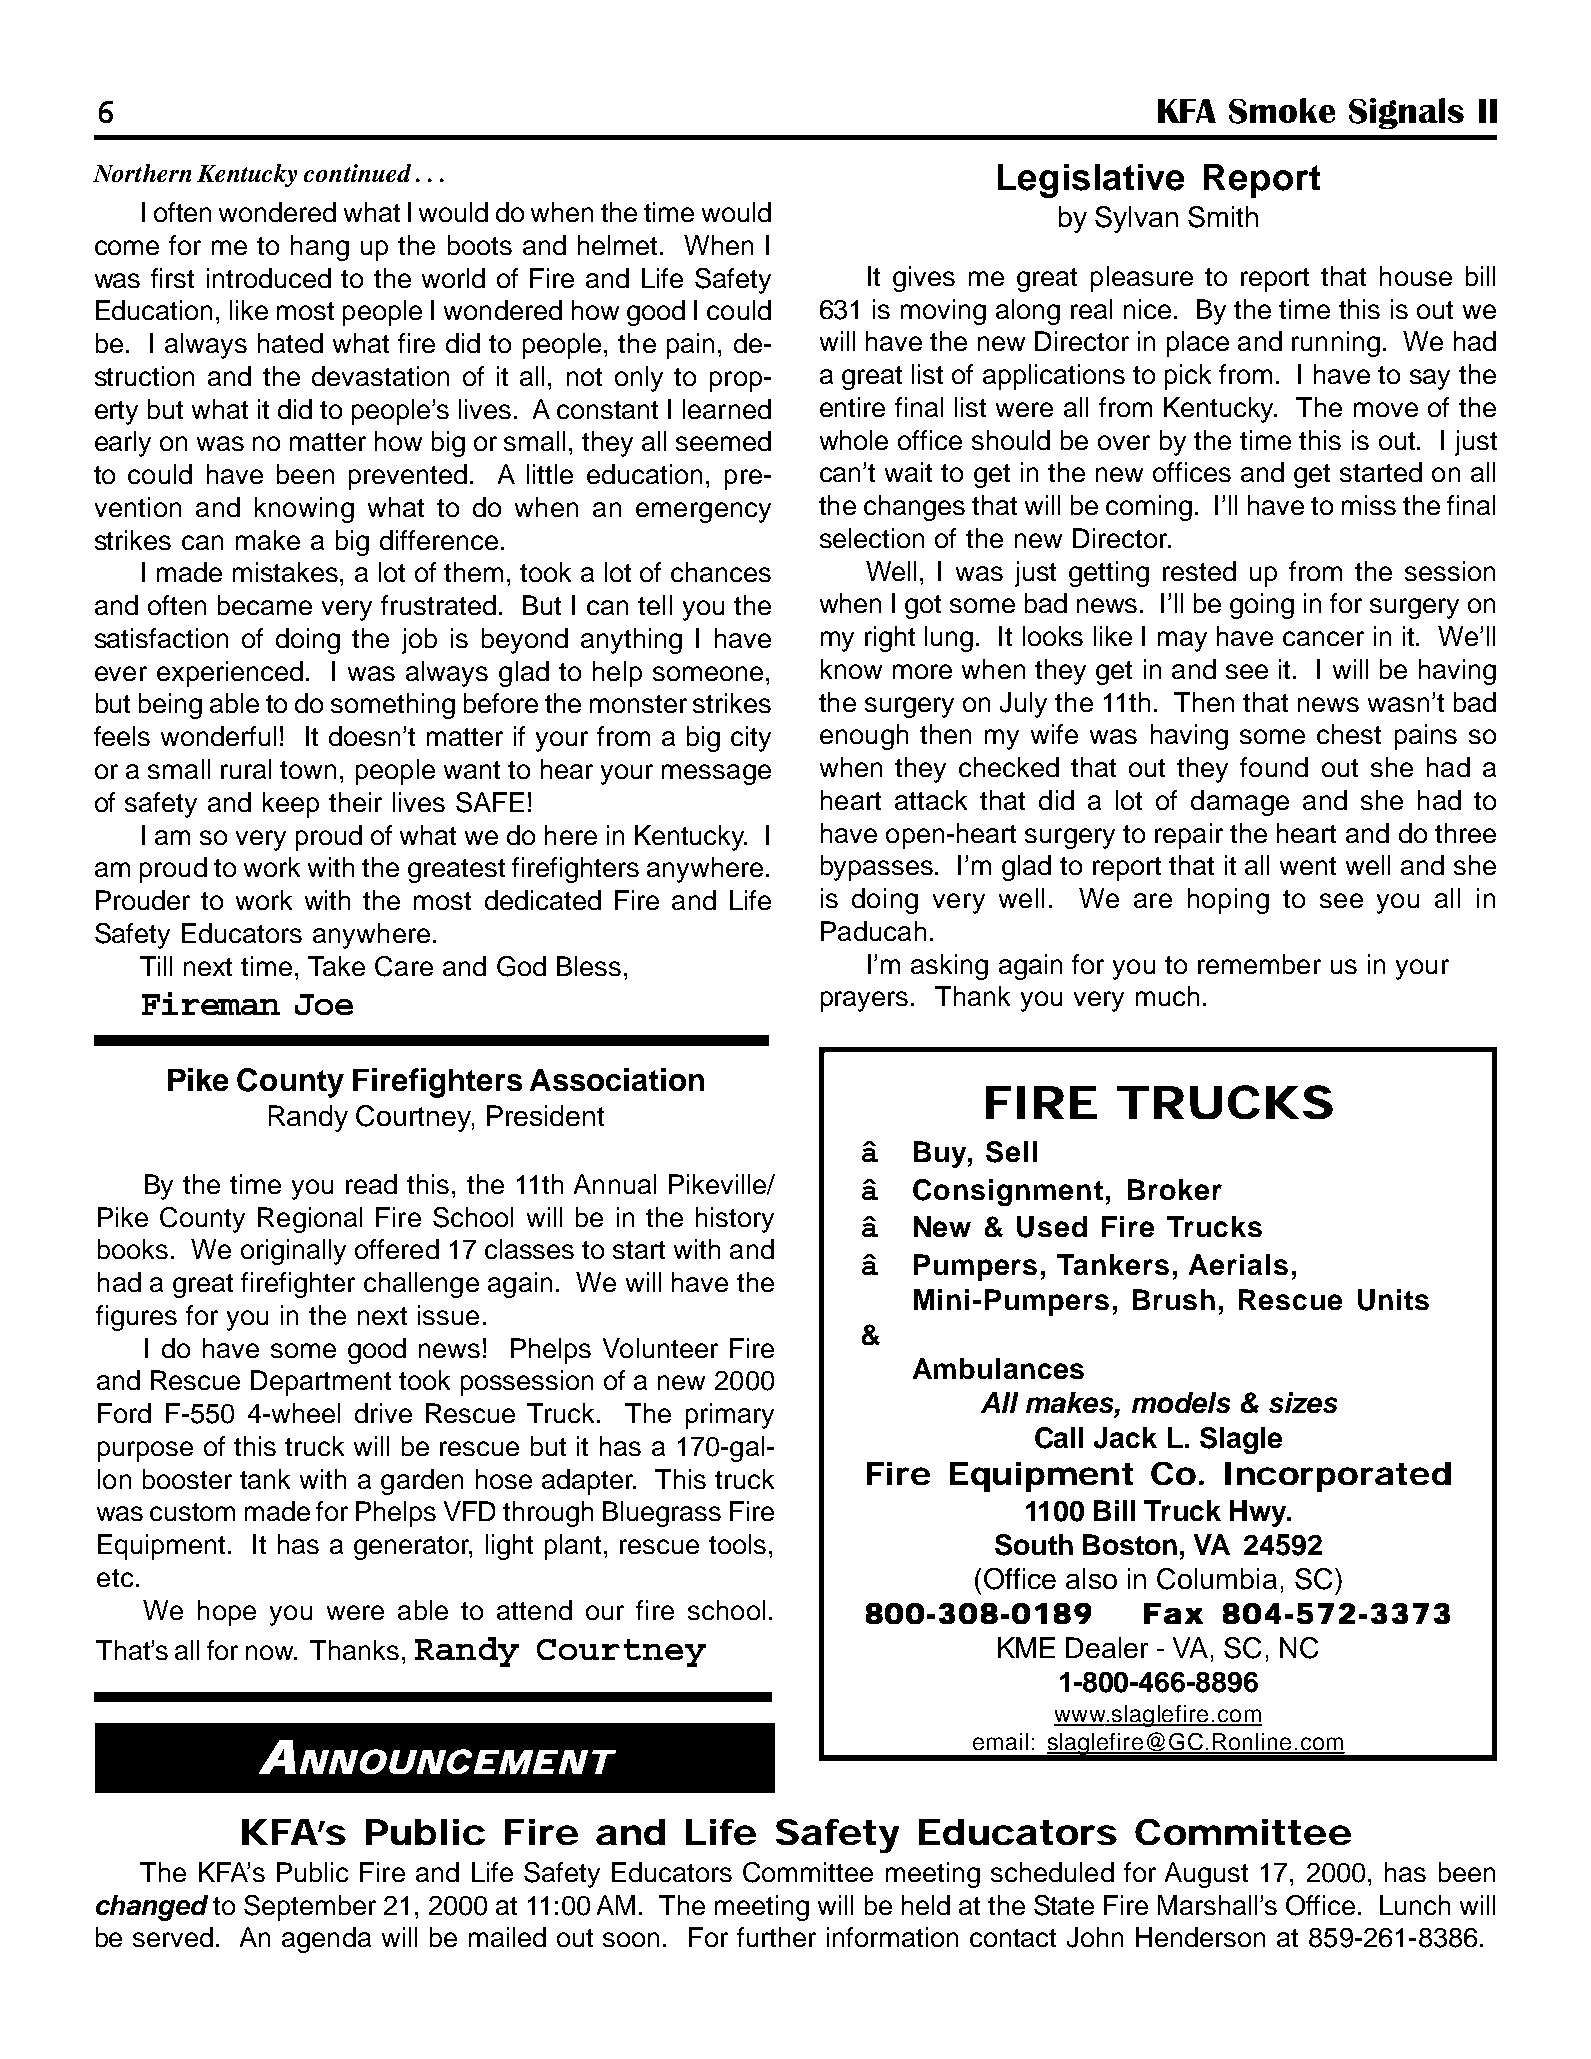  I want to click on going, so click(1262, 606).
